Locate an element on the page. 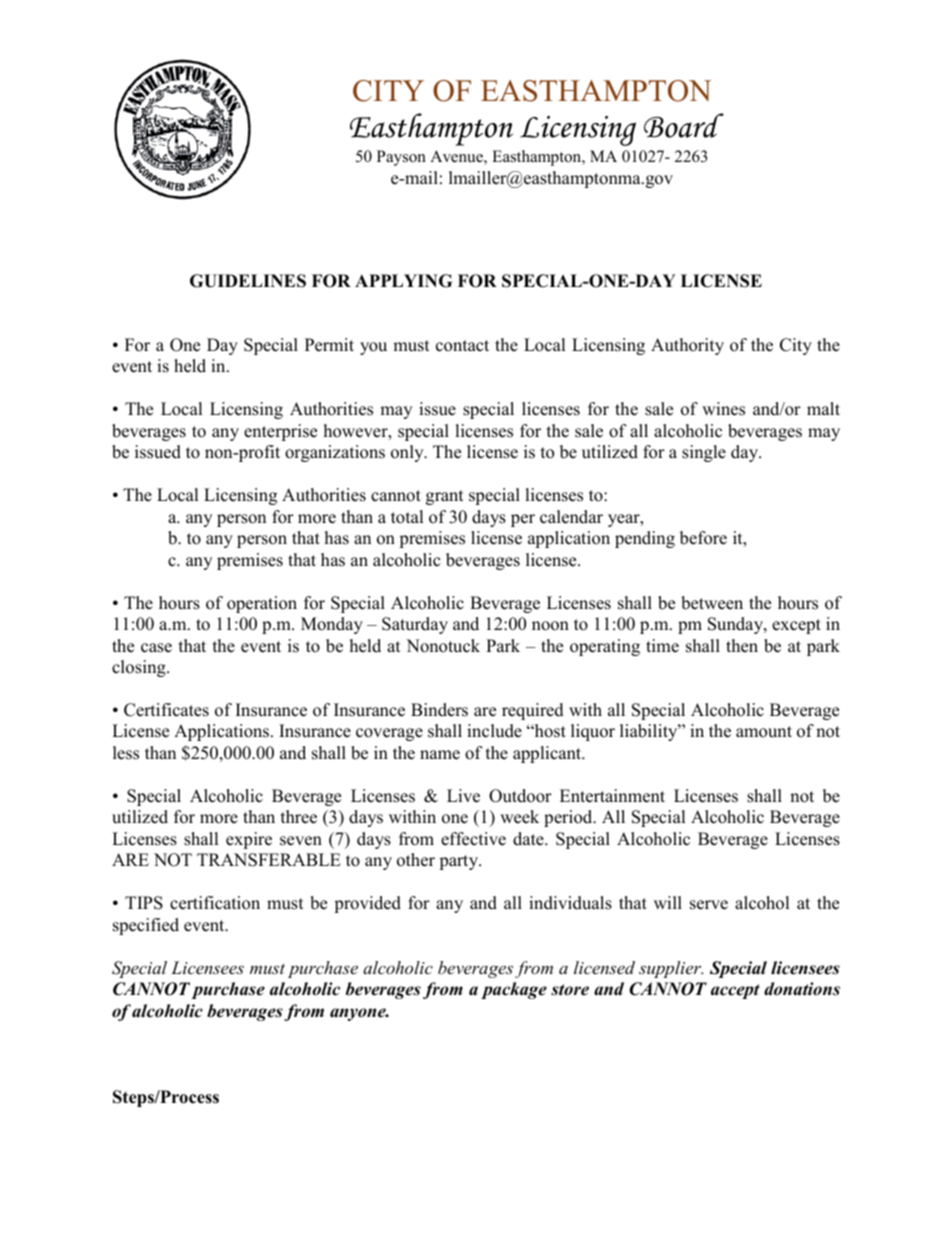 This page has width=952, height=1233. Authority is located at coordinates (687, 346).
